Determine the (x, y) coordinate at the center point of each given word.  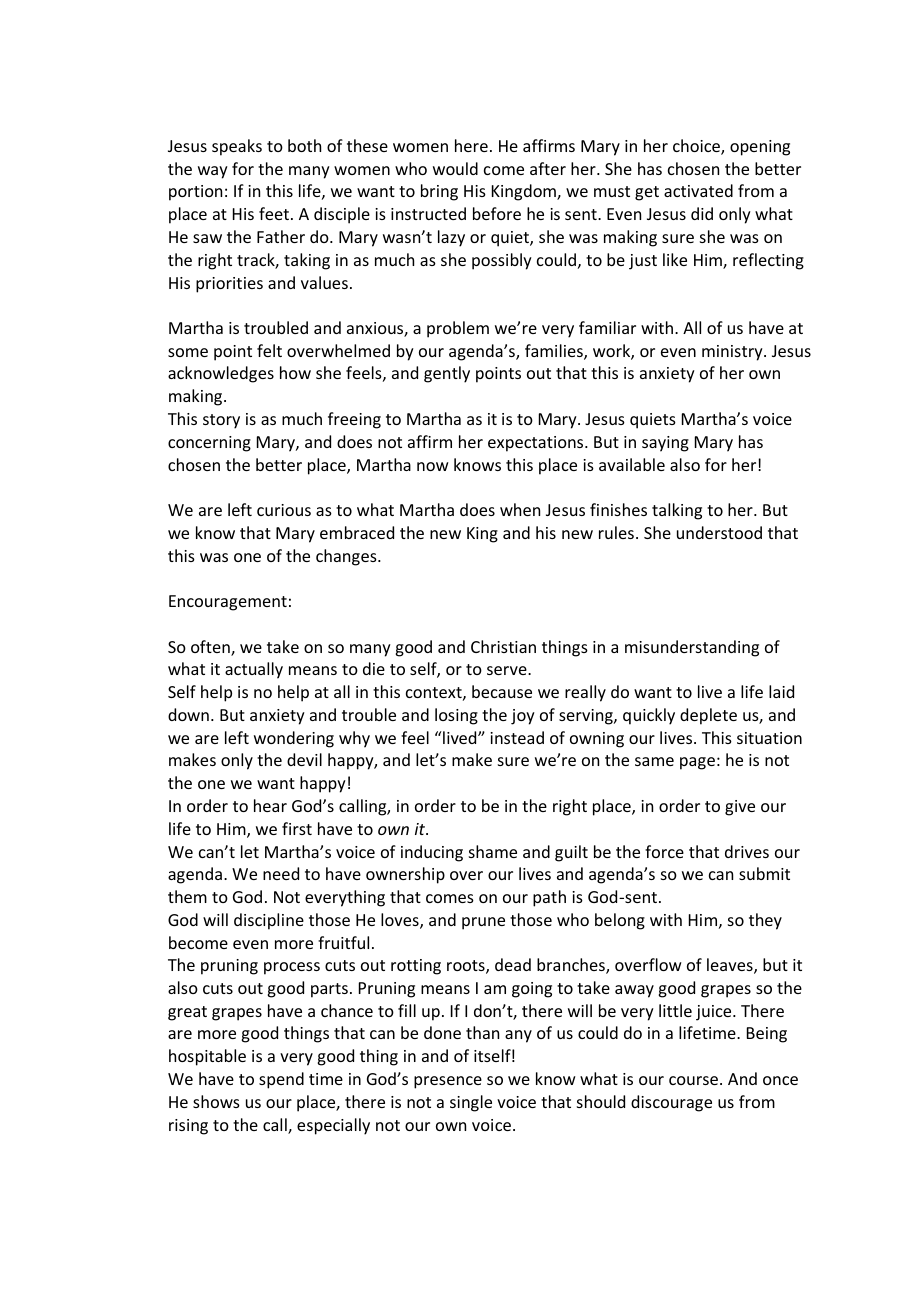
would (455, 168)
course (695, 1080)
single (471, 1103)
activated (698, 190)
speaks (237, 147)
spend (281, 1080)
